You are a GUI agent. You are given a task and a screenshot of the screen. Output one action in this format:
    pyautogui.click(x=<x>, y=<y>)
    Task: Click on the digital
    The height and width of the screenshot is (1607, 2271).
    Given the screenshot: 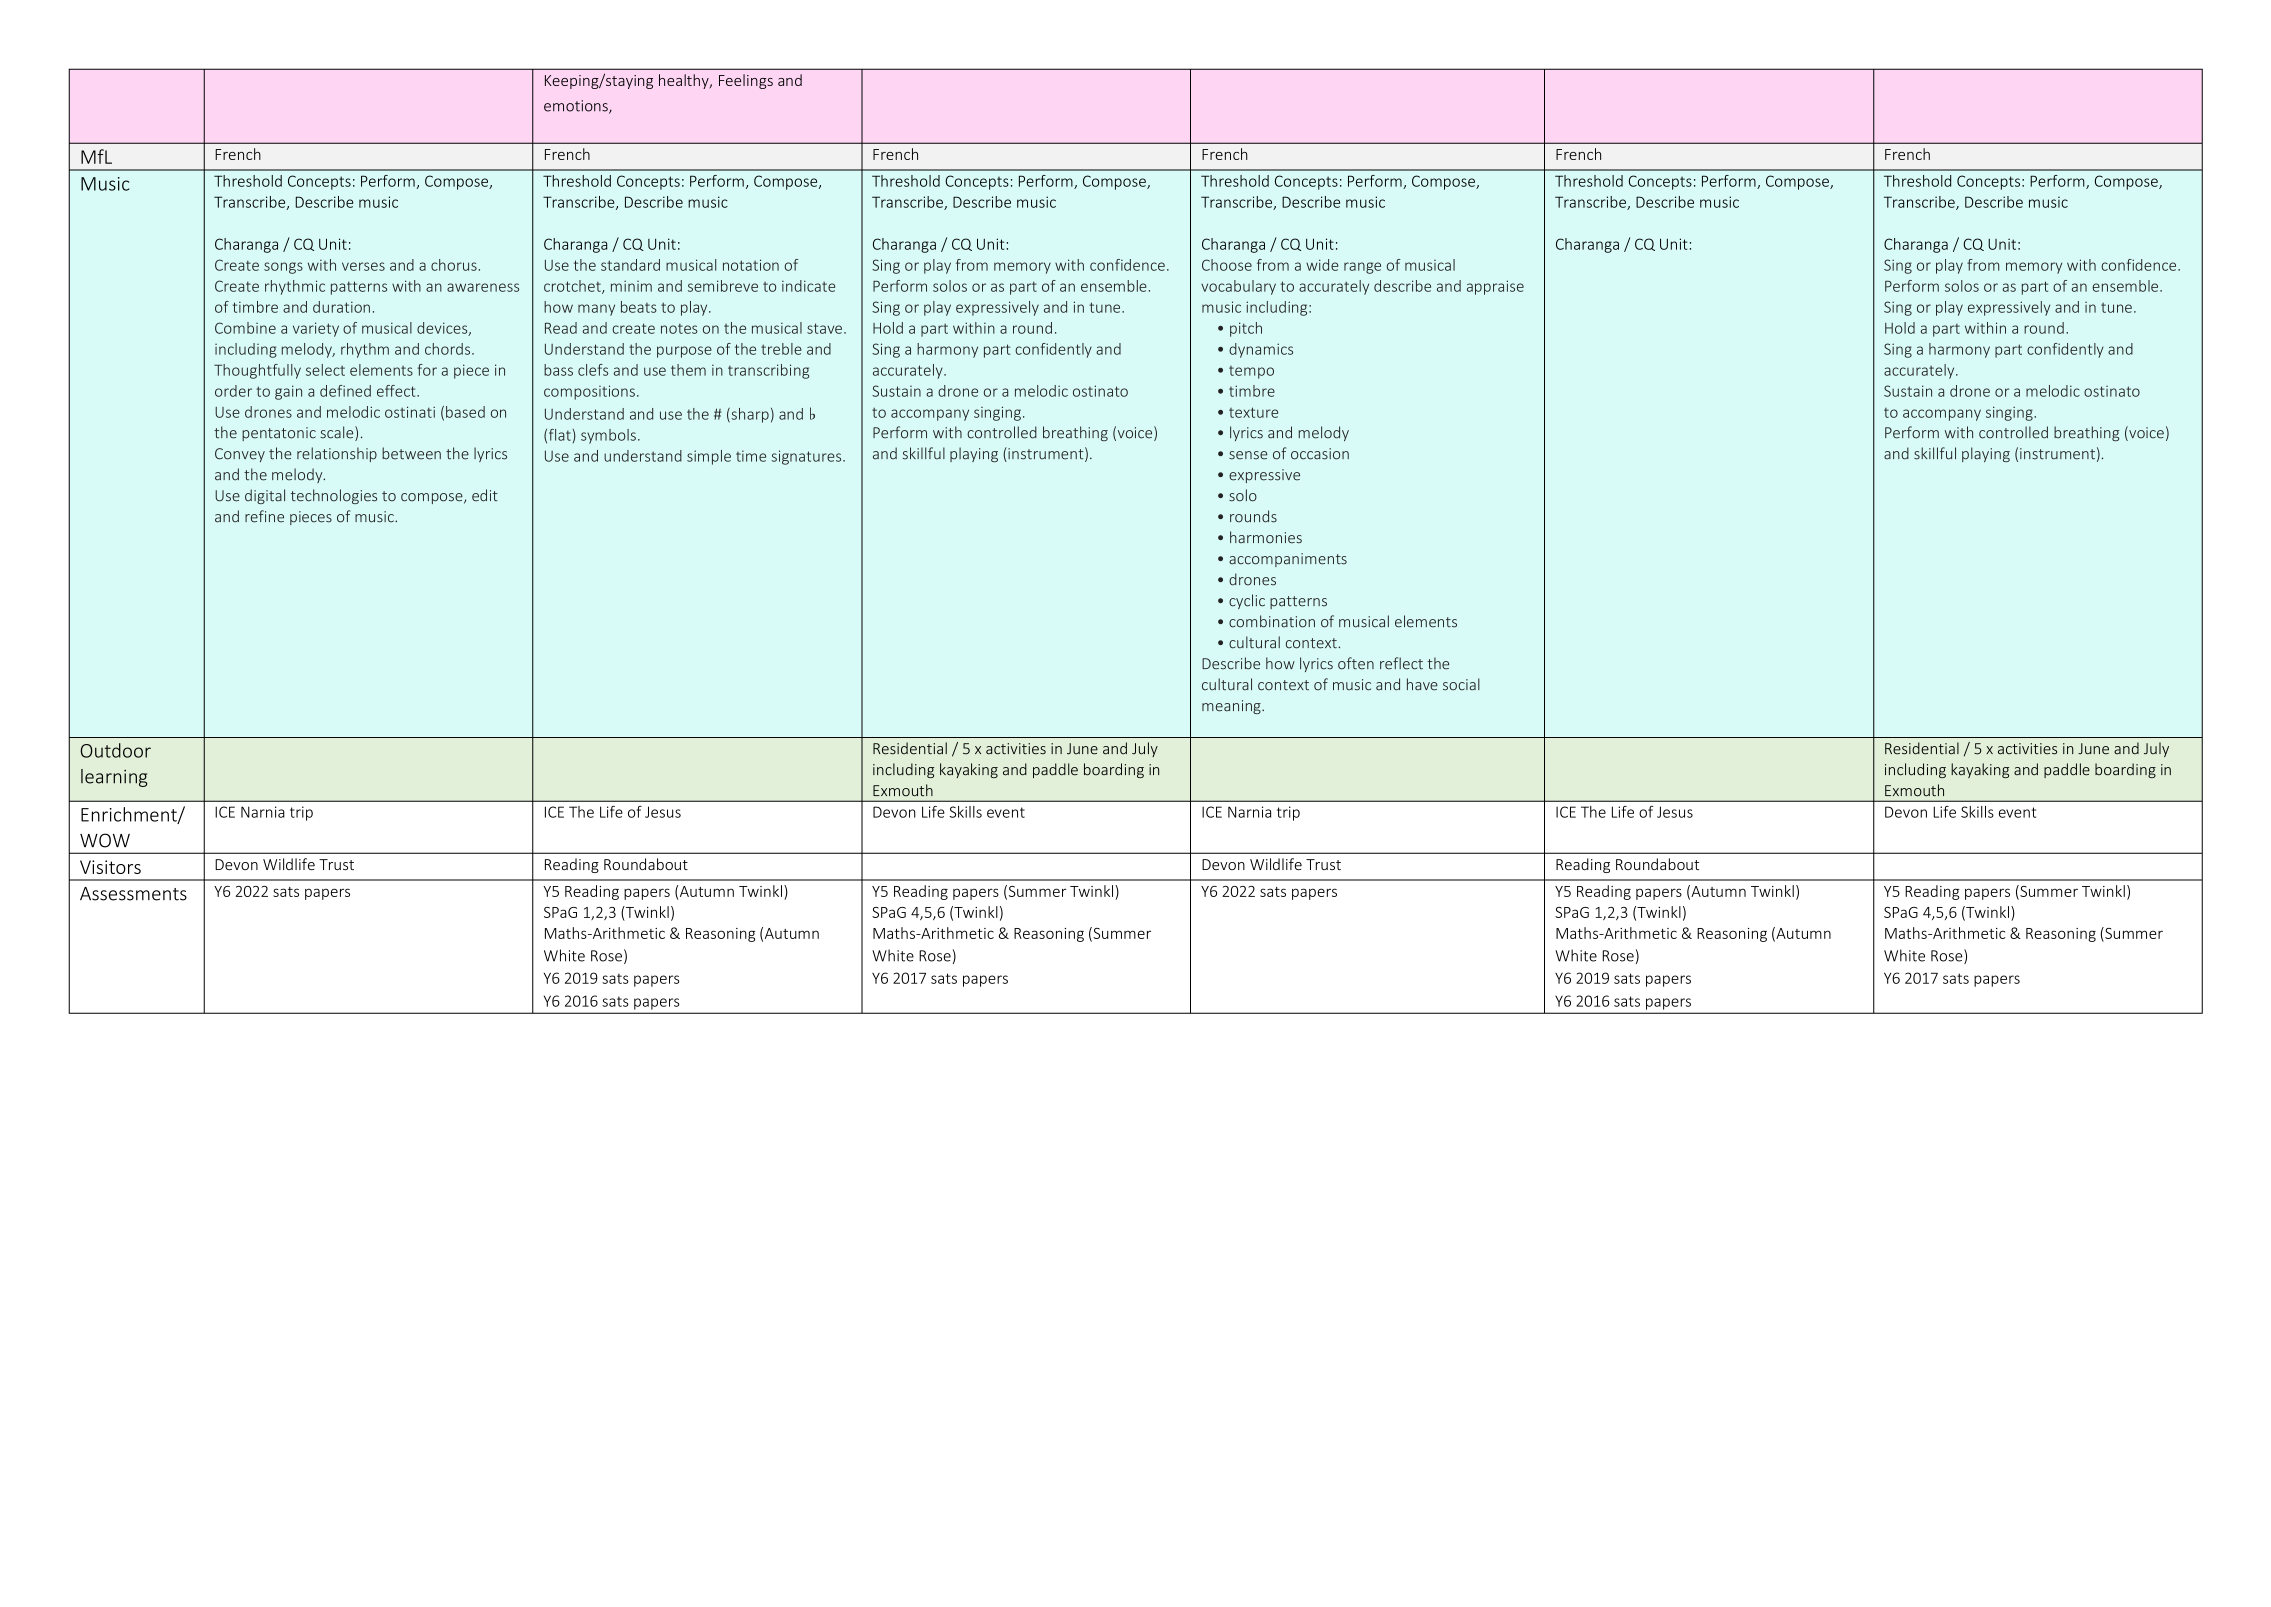 What is the action you would take?
    pyautogui.click(x=265, y=496)
